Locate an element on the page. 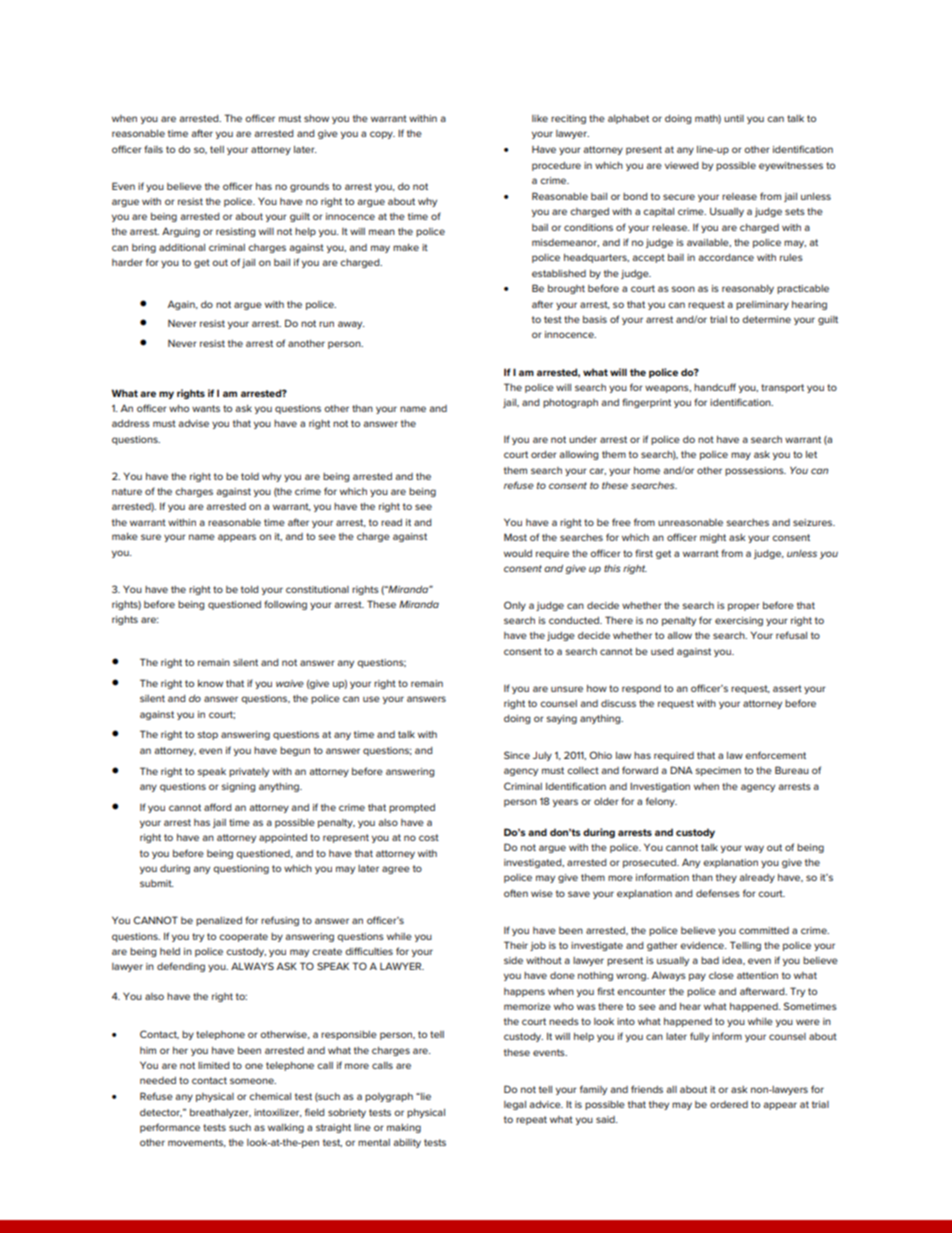  fails is located at coordinates (153, 149).
